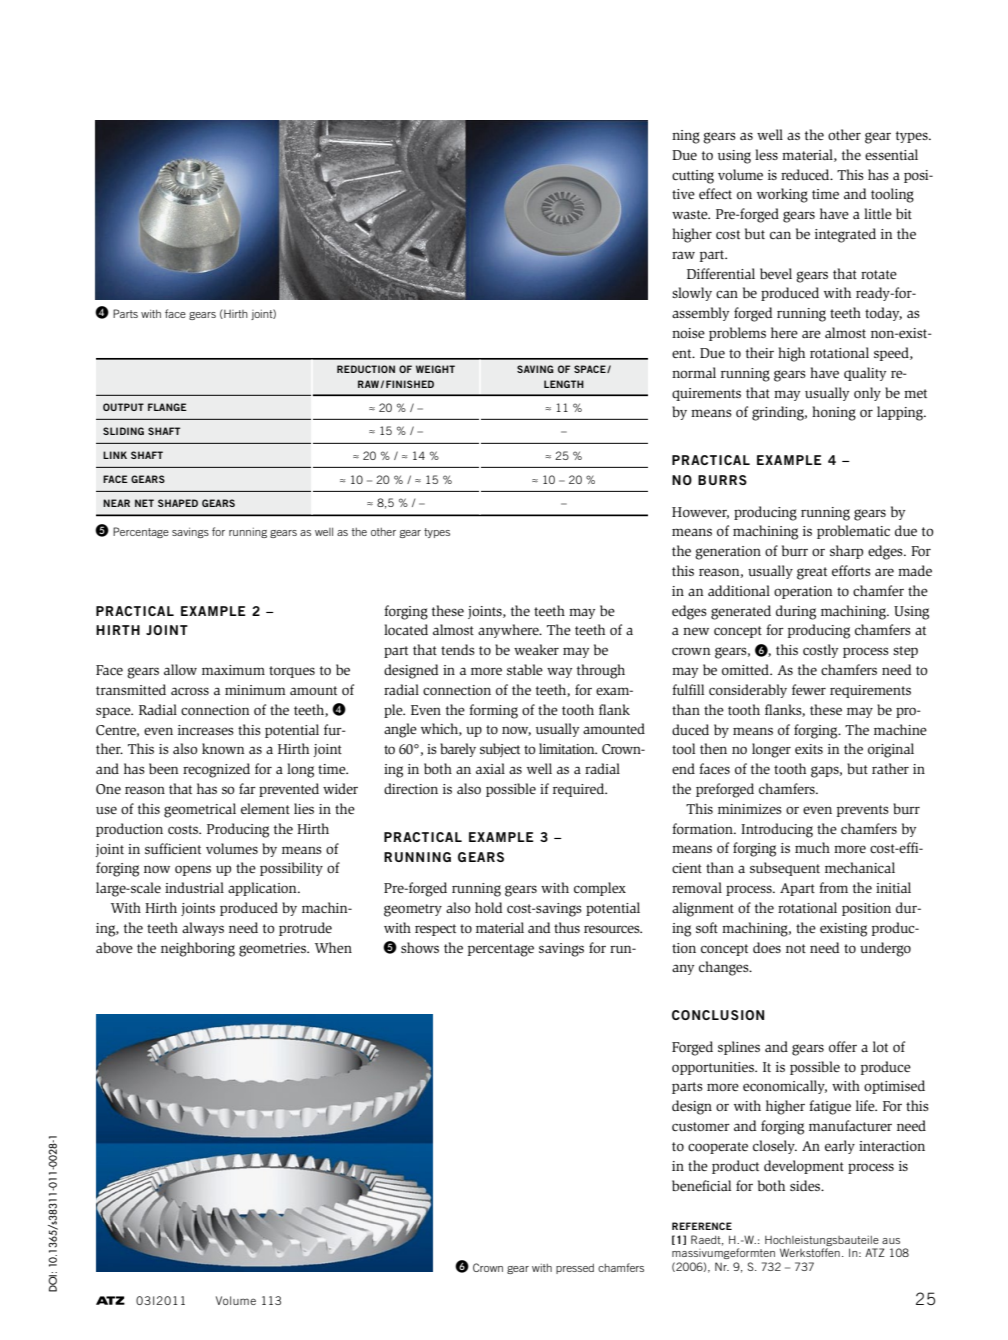 The height and width of the image is (1340, 1008). Describe the element at coordinates (536, 649) in the image. I see `weaker` at that location.
